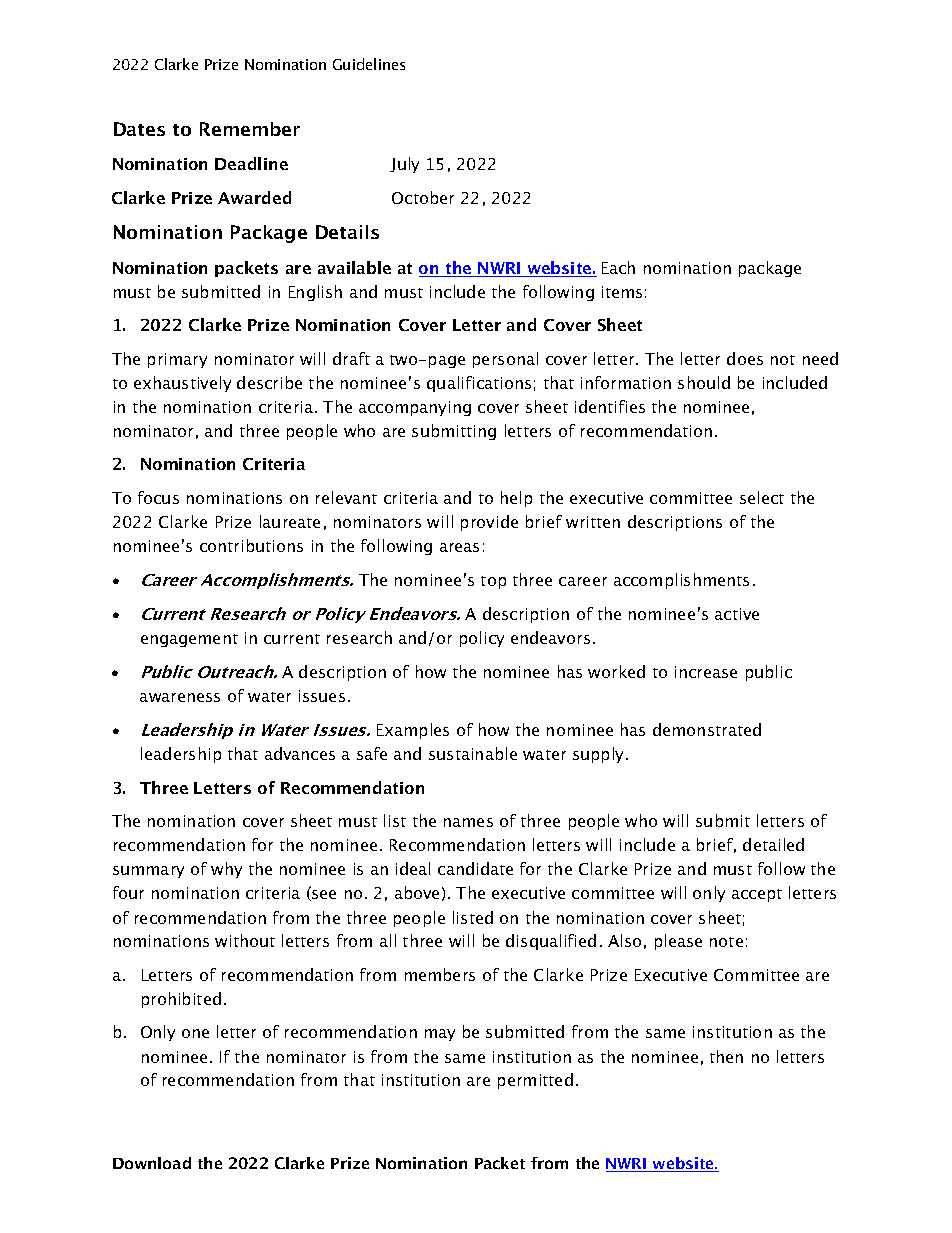 The image size is (952, 1233). What do you see at coordinates (404, 165) in the image?
I see `July` at bounding box center [404, 165].
